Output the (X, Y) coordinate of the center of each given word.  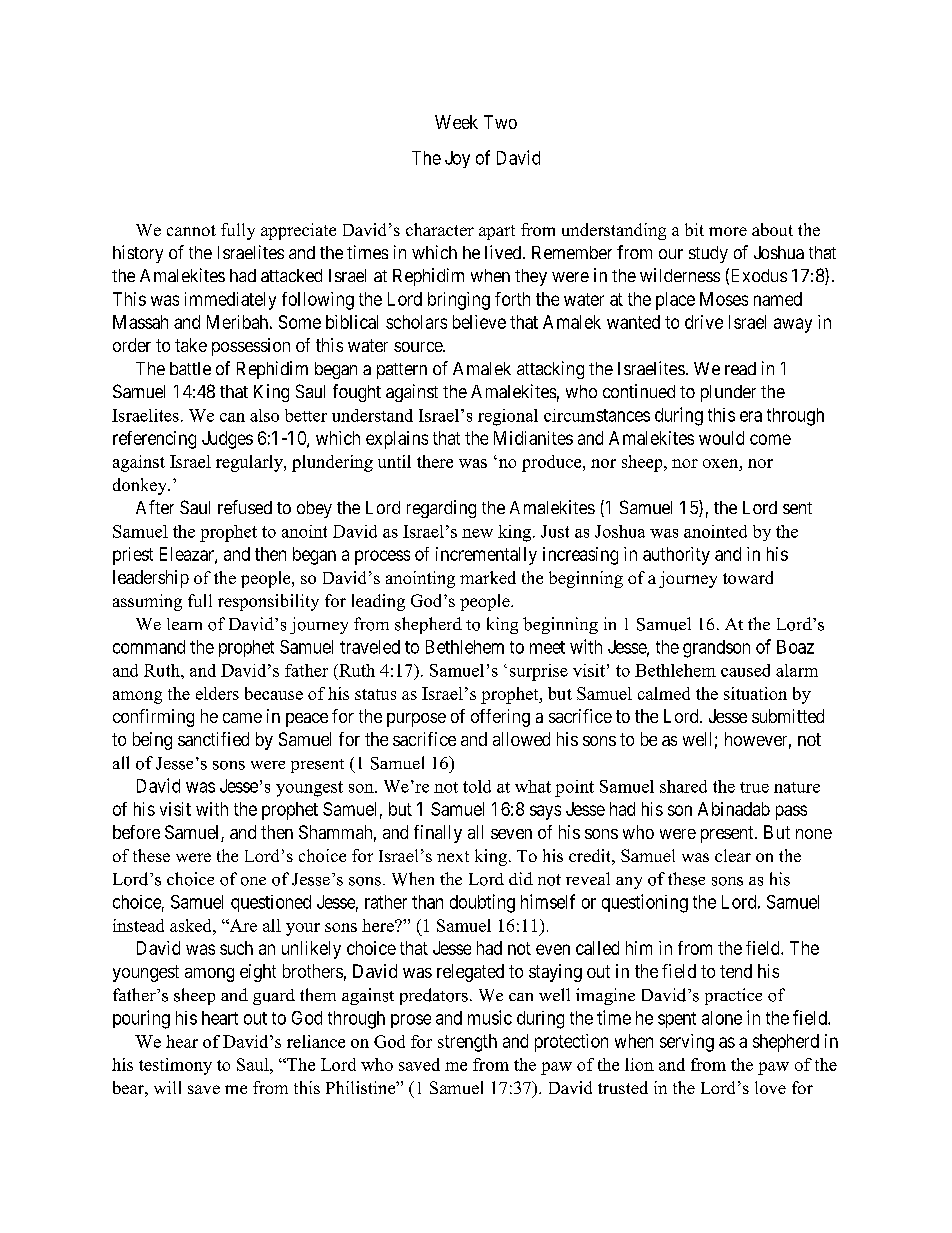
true (754, 787)
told (477, 786)
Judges (227, 440)
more (728, 231)
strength (467, 1043)
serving (687, 1043)
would (721, 438)
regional (508, 417)
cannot (191, 230)
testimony (175, 1066)
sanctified (213, 739)
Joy (457, 159)
